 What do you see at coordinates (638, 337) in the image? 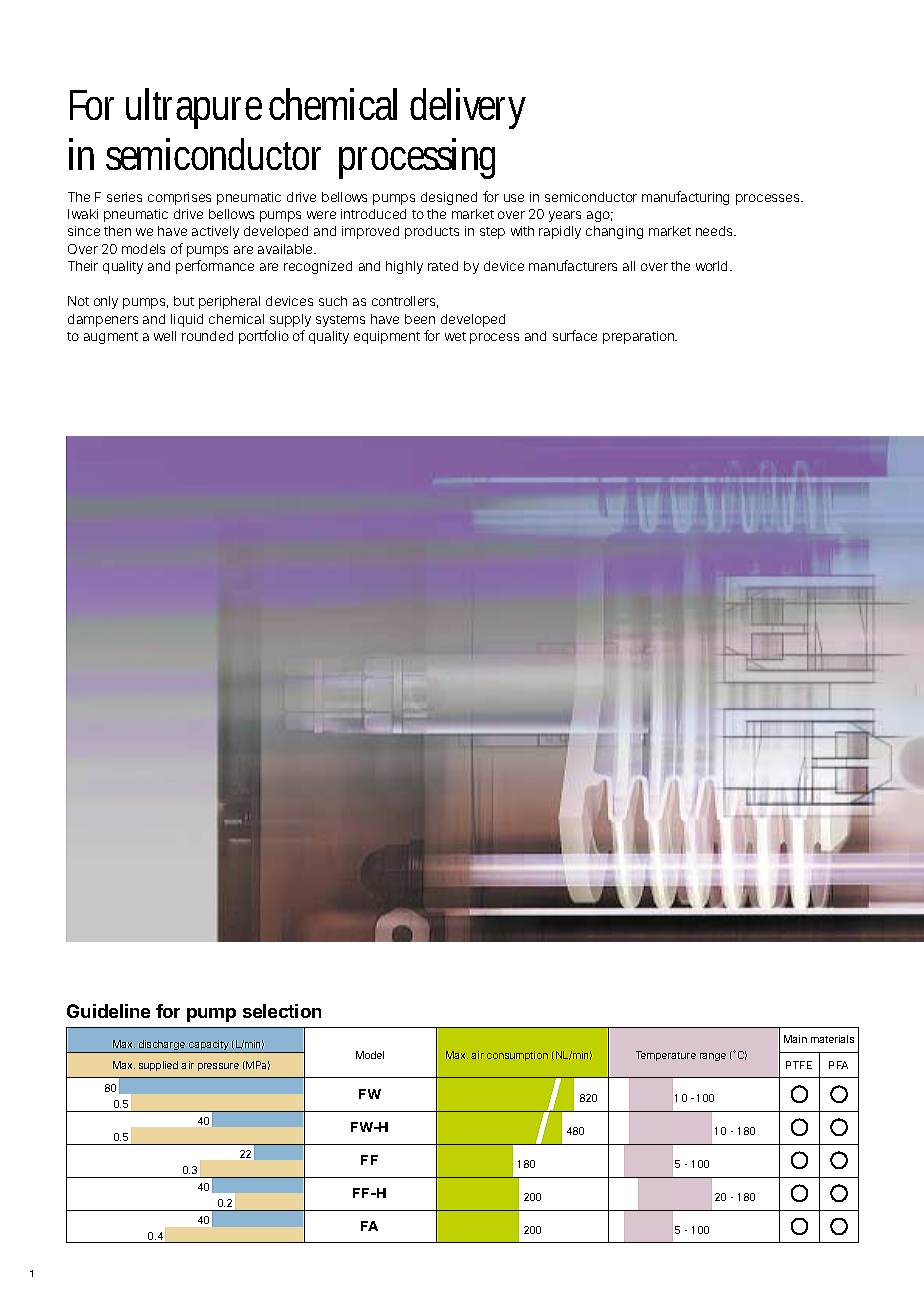
I see `preparation` at bounding box center [638, 337].
